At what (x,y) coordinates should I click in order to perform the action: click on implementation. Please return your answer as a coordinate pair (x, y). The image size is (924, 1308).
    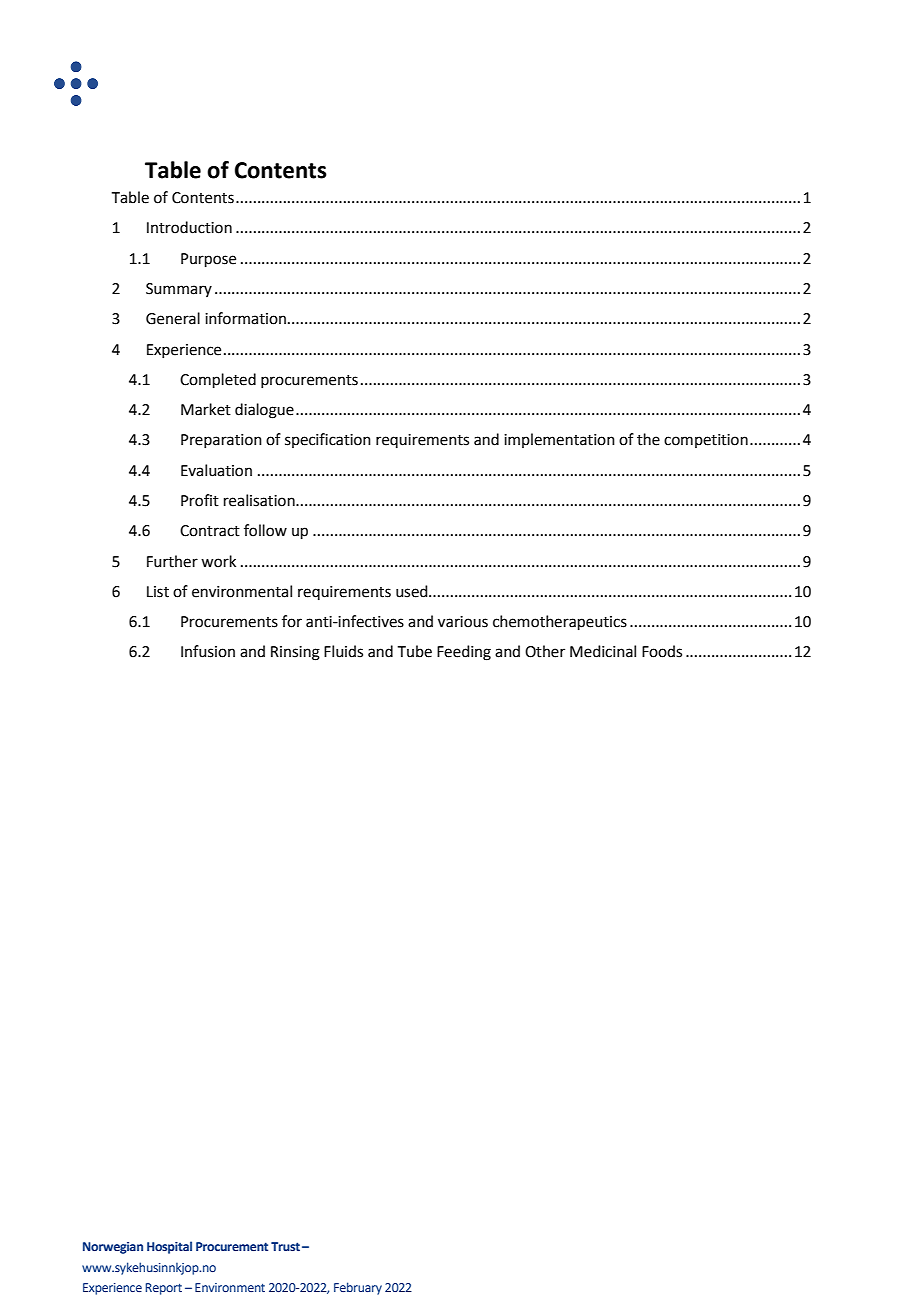
    Looking at the image, I should click on (559, 440).
